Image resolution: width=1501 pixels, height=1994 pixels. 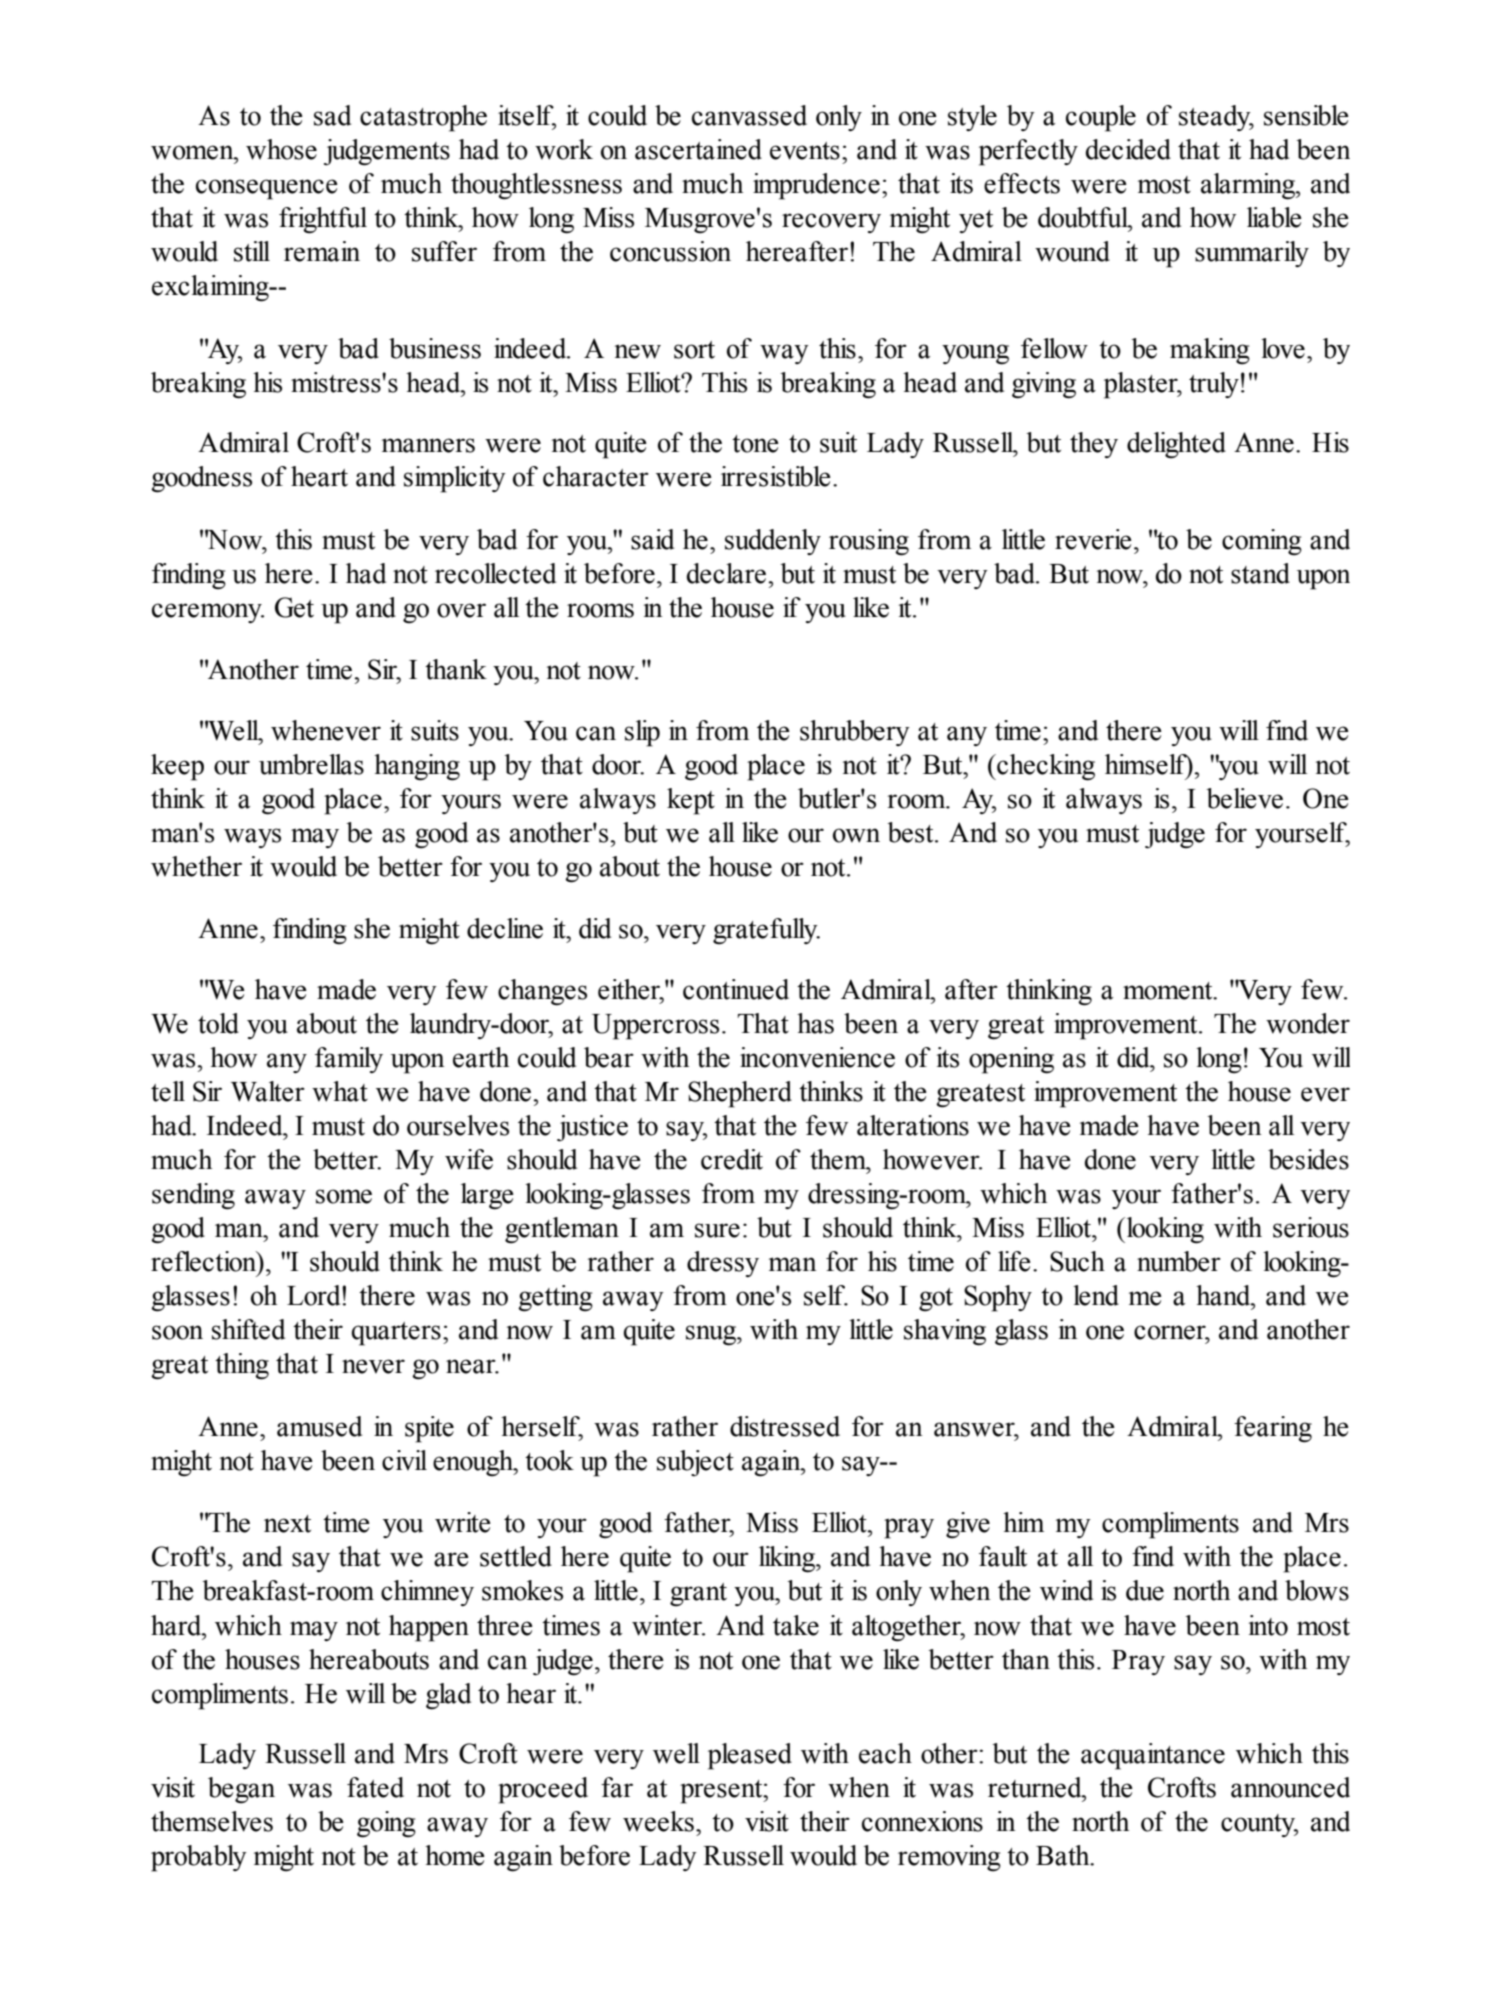 What do you see at coordinates (698, 149) in the image?
I see `ascertained` at bounding box center [698, 149].
